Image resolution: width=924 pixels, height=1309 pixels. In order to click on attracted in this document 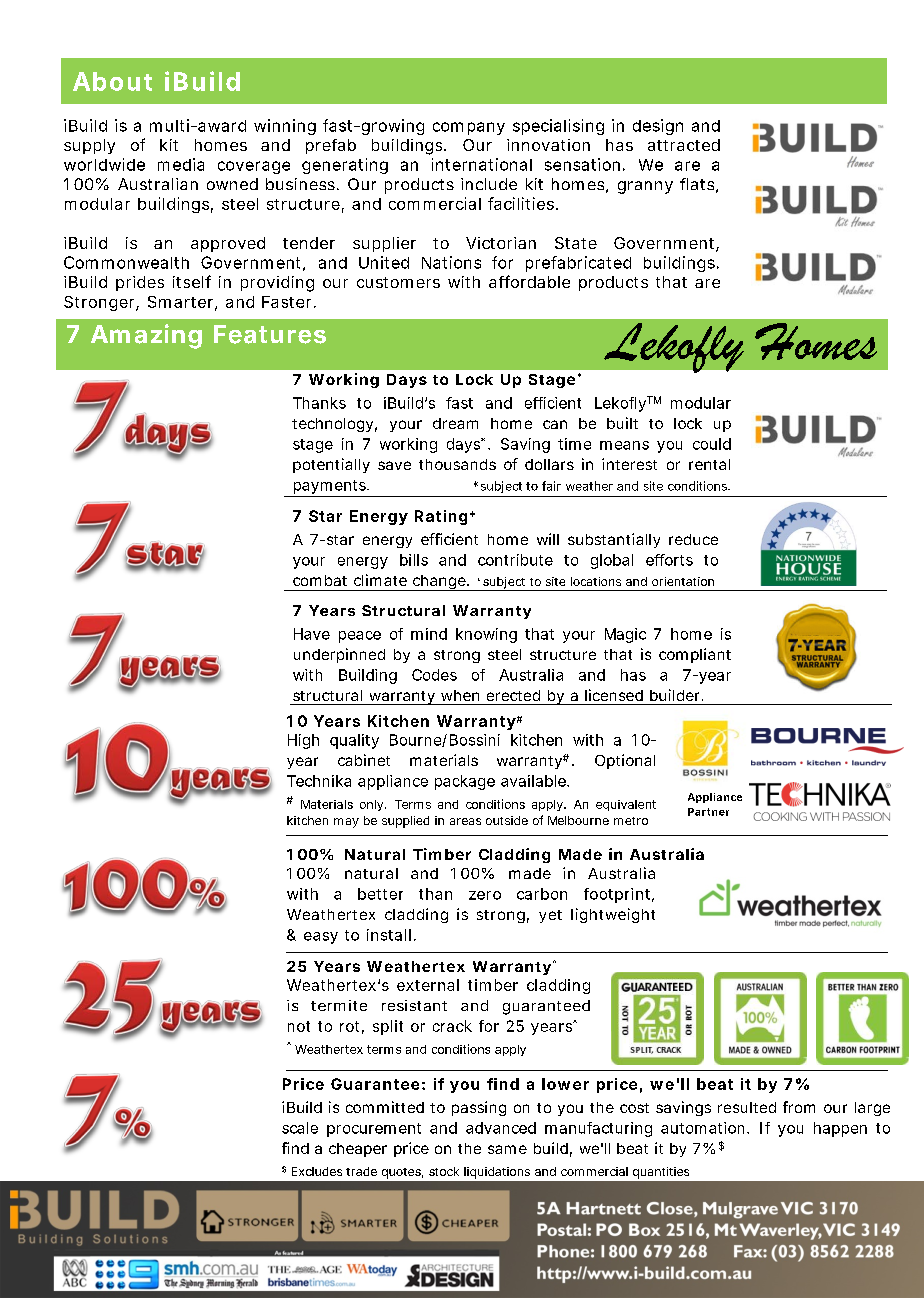, I will do `click(684, 145)`.
